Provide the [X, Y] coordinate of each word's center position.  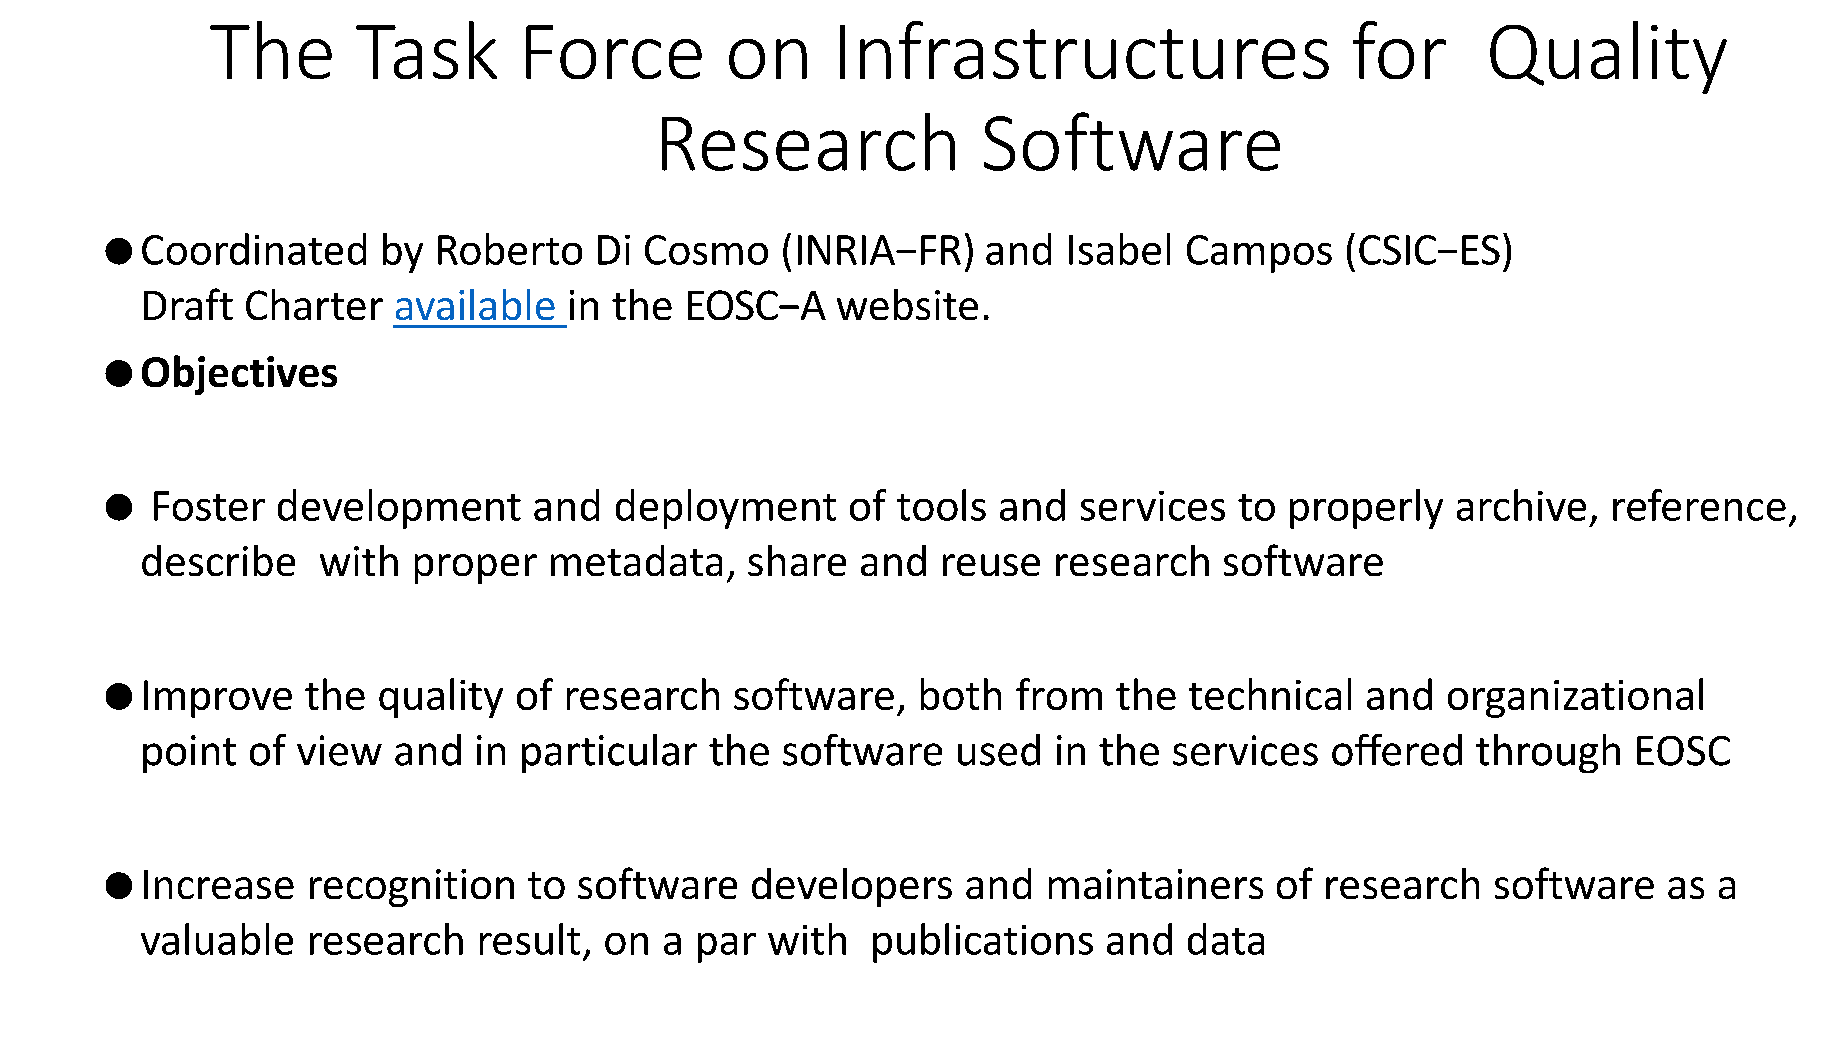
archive [1521, 505]
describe [218, 560]
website [907, 304]
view [339, 750]
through [1548, 753]
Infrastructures [1084, 50]
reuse [991, 565]
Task [426, 50]
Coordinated [254, 249]
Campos [1259, 254]
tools [941, 505]
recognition [412, 888]
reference [1699, 505]
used [999, 750]
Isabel [1119, 249]
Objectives [239, 375]
